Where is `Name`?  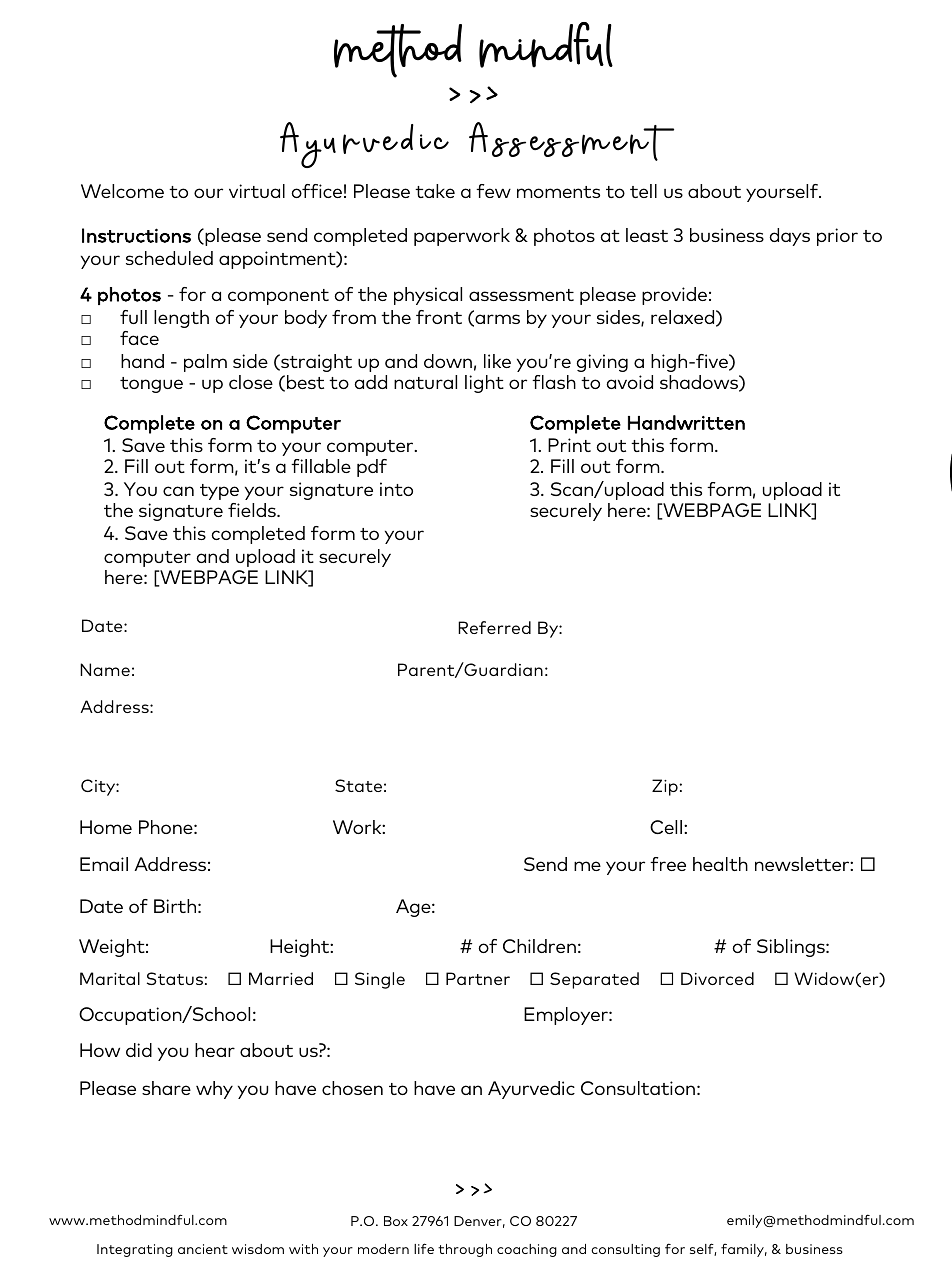
Name is located at coordinates (105, 669).
